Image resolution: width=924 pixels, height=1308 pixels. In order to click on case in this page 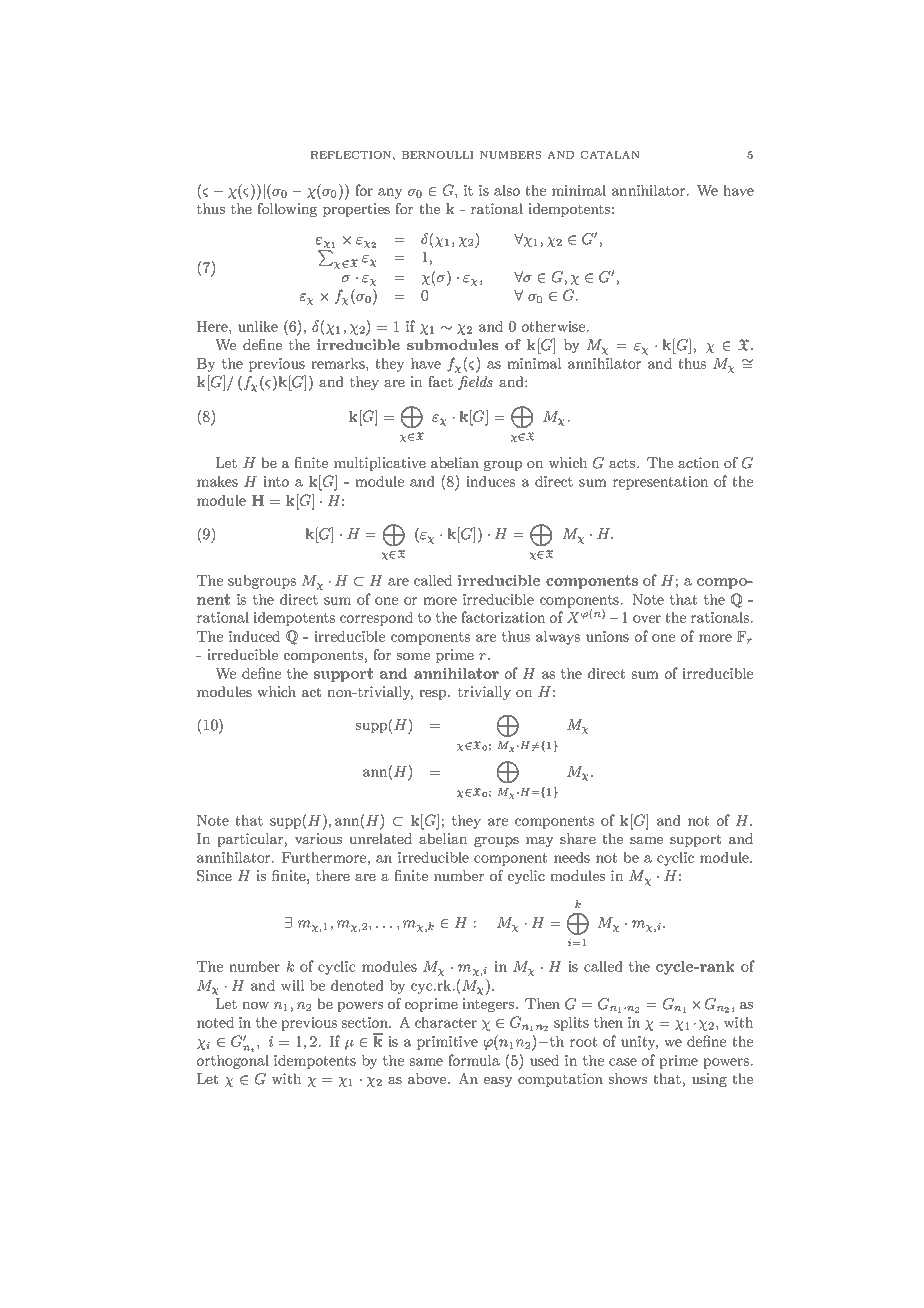, I will do `click(623, 1062)`.
